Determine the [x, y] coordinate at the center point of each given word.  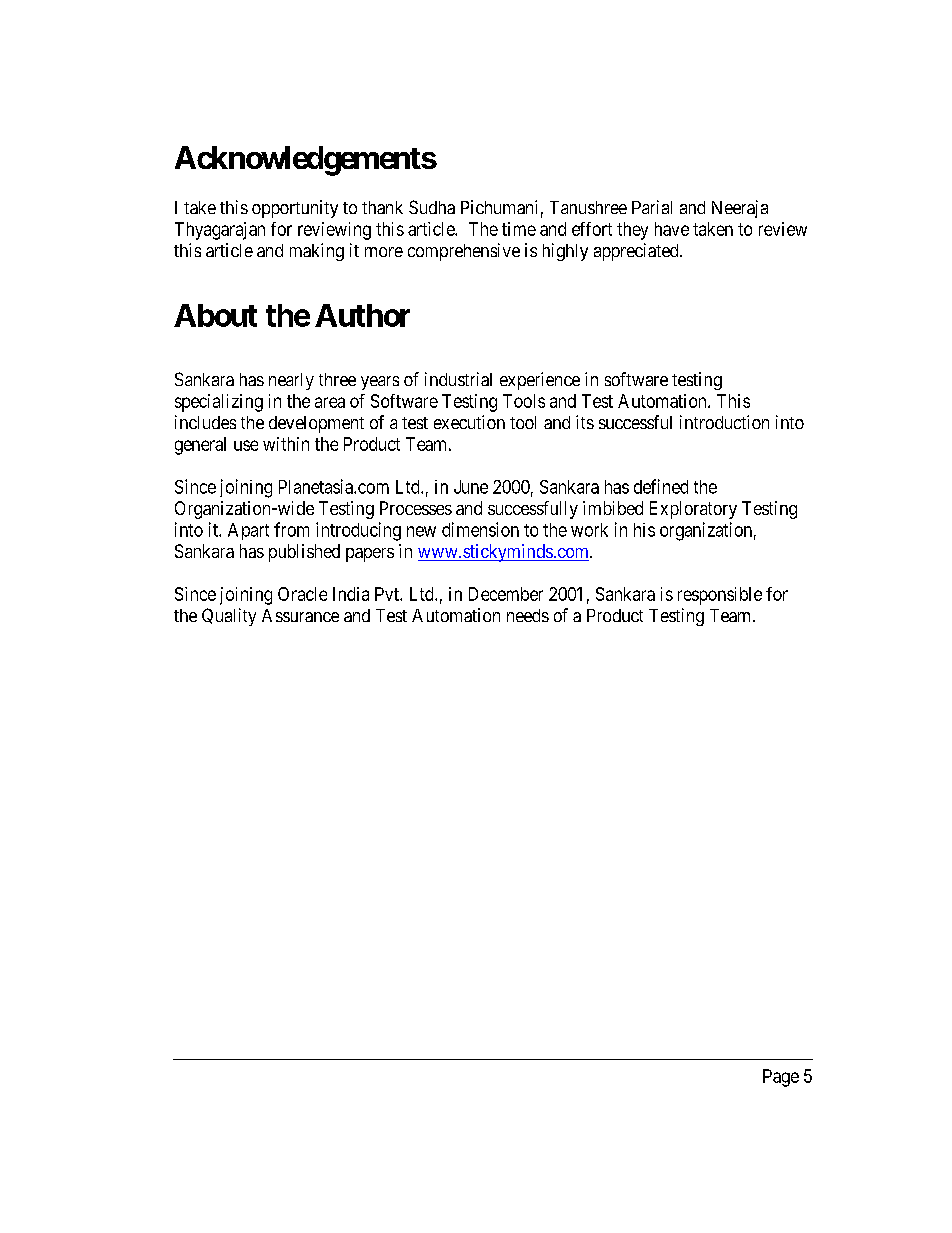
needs [528, 615]
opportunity [295, 209]
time [519, 229]
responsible [720, 596]
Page [781, 1078]
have [672, 229]
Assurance [300, 615]
